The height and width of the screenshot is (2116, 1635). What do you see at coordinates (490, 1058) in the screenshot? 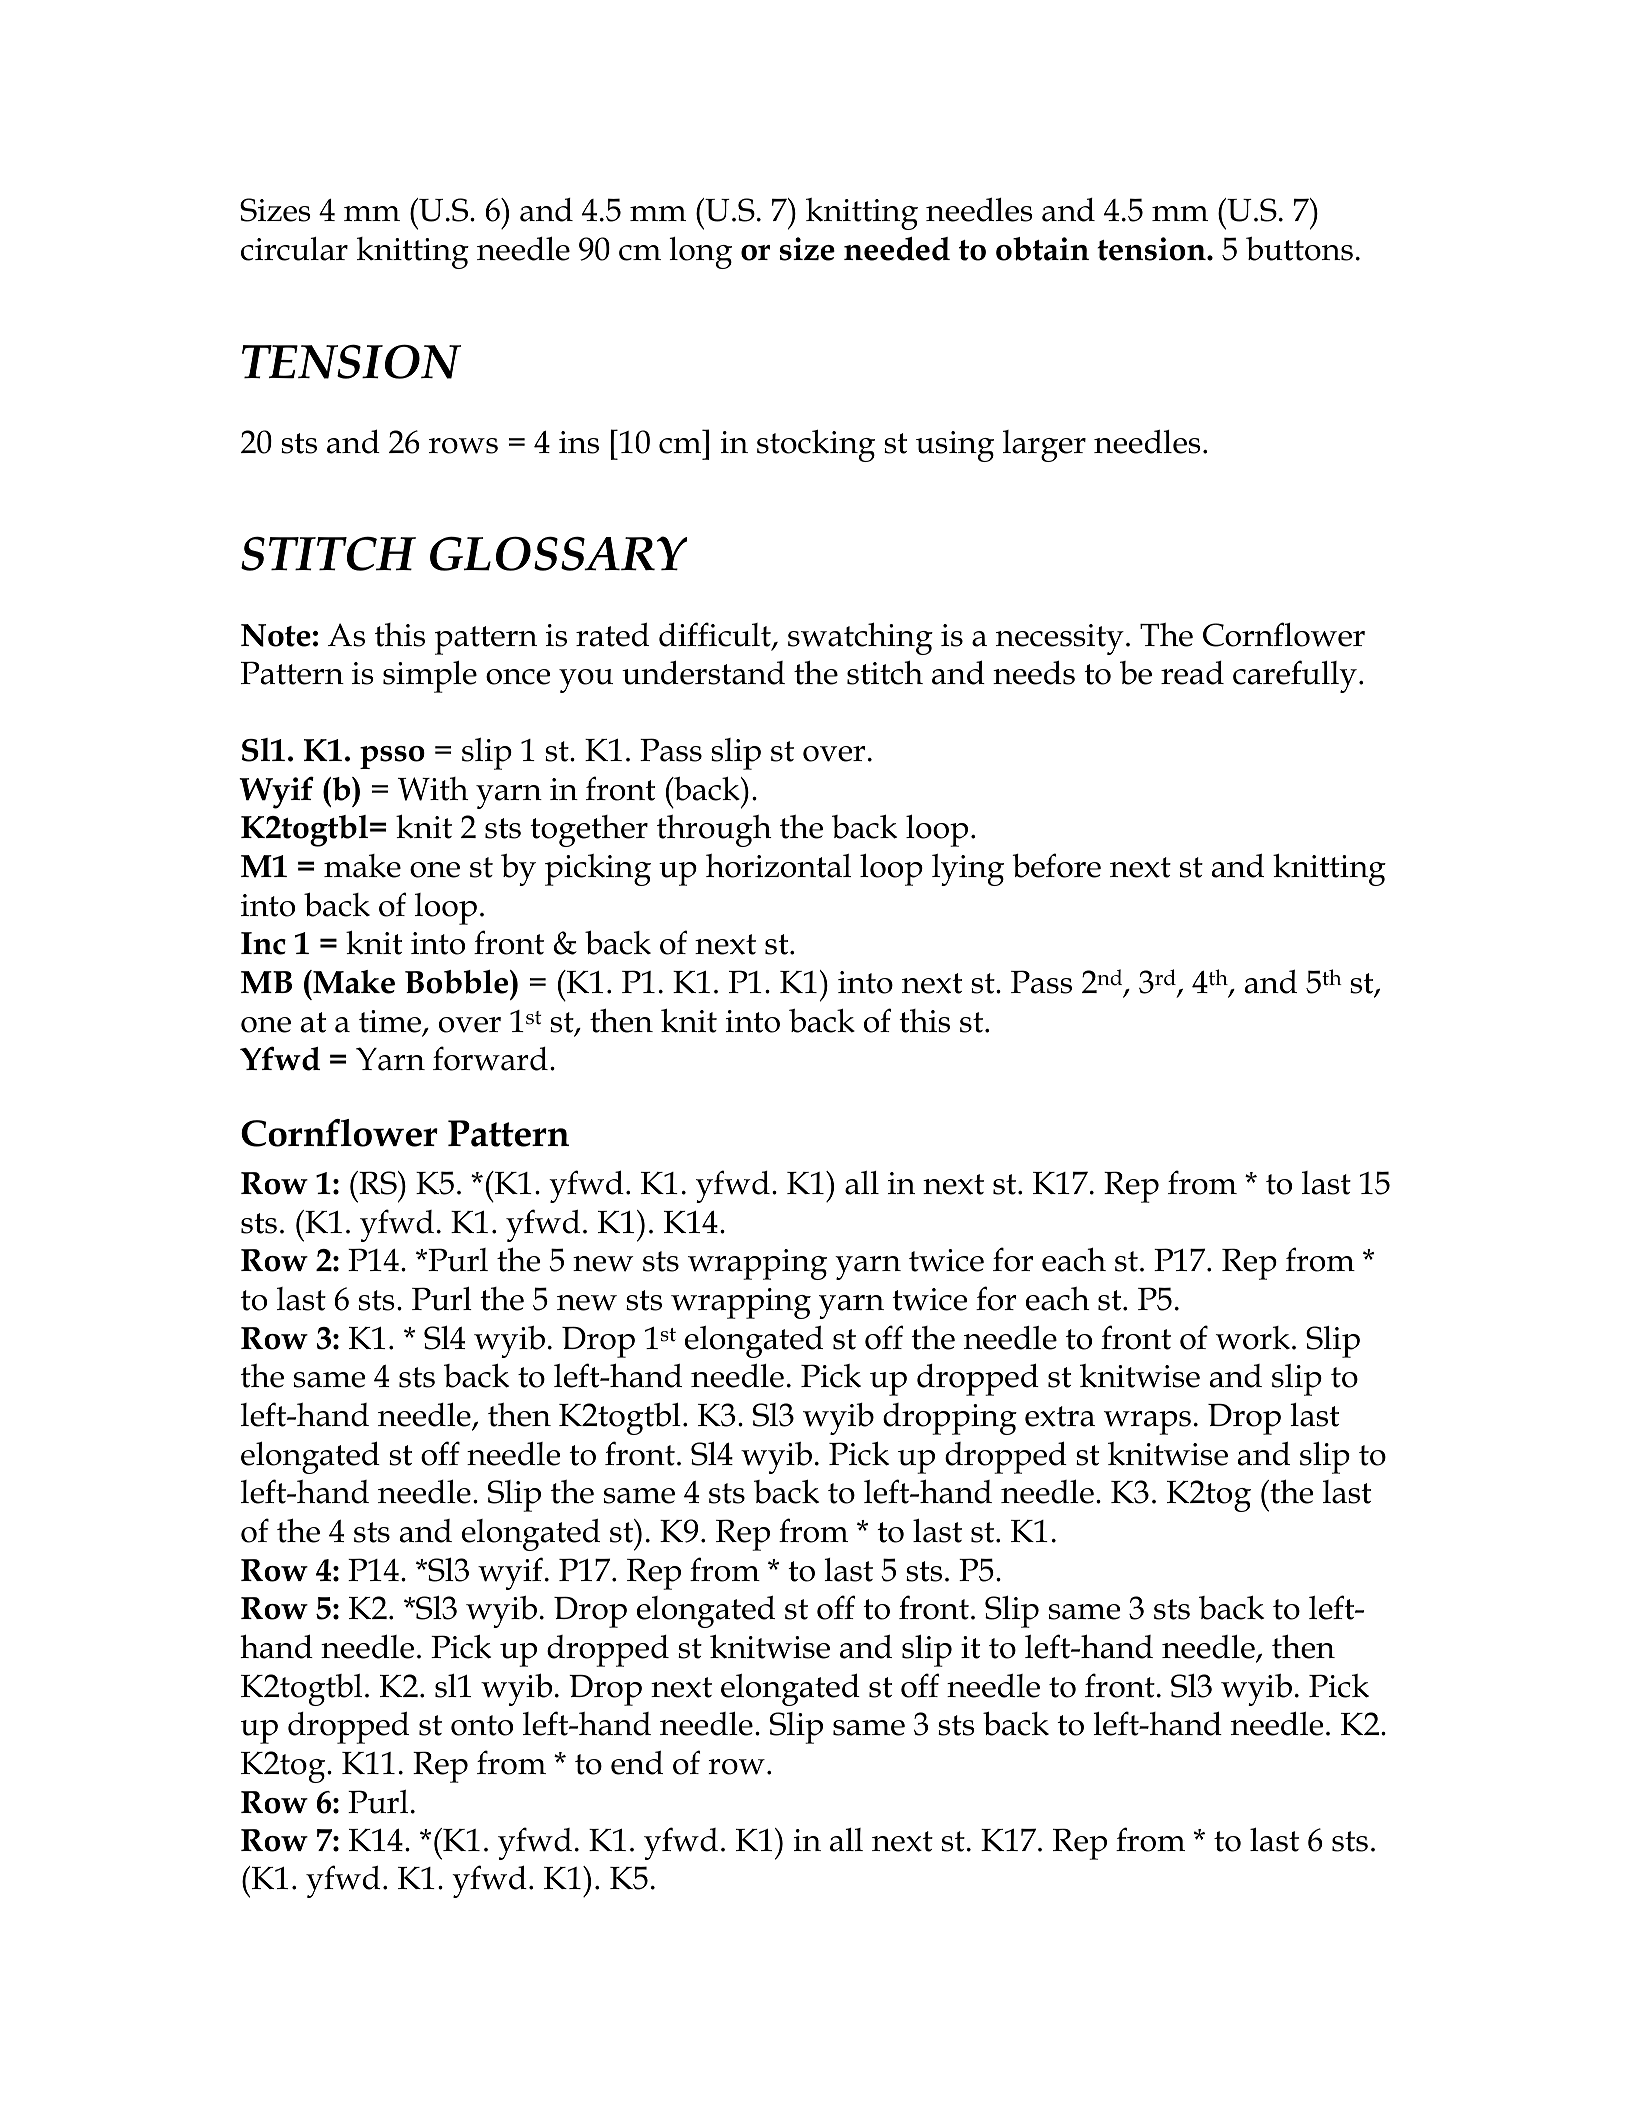
I see `forward` at bounding box center [490, 1058].
